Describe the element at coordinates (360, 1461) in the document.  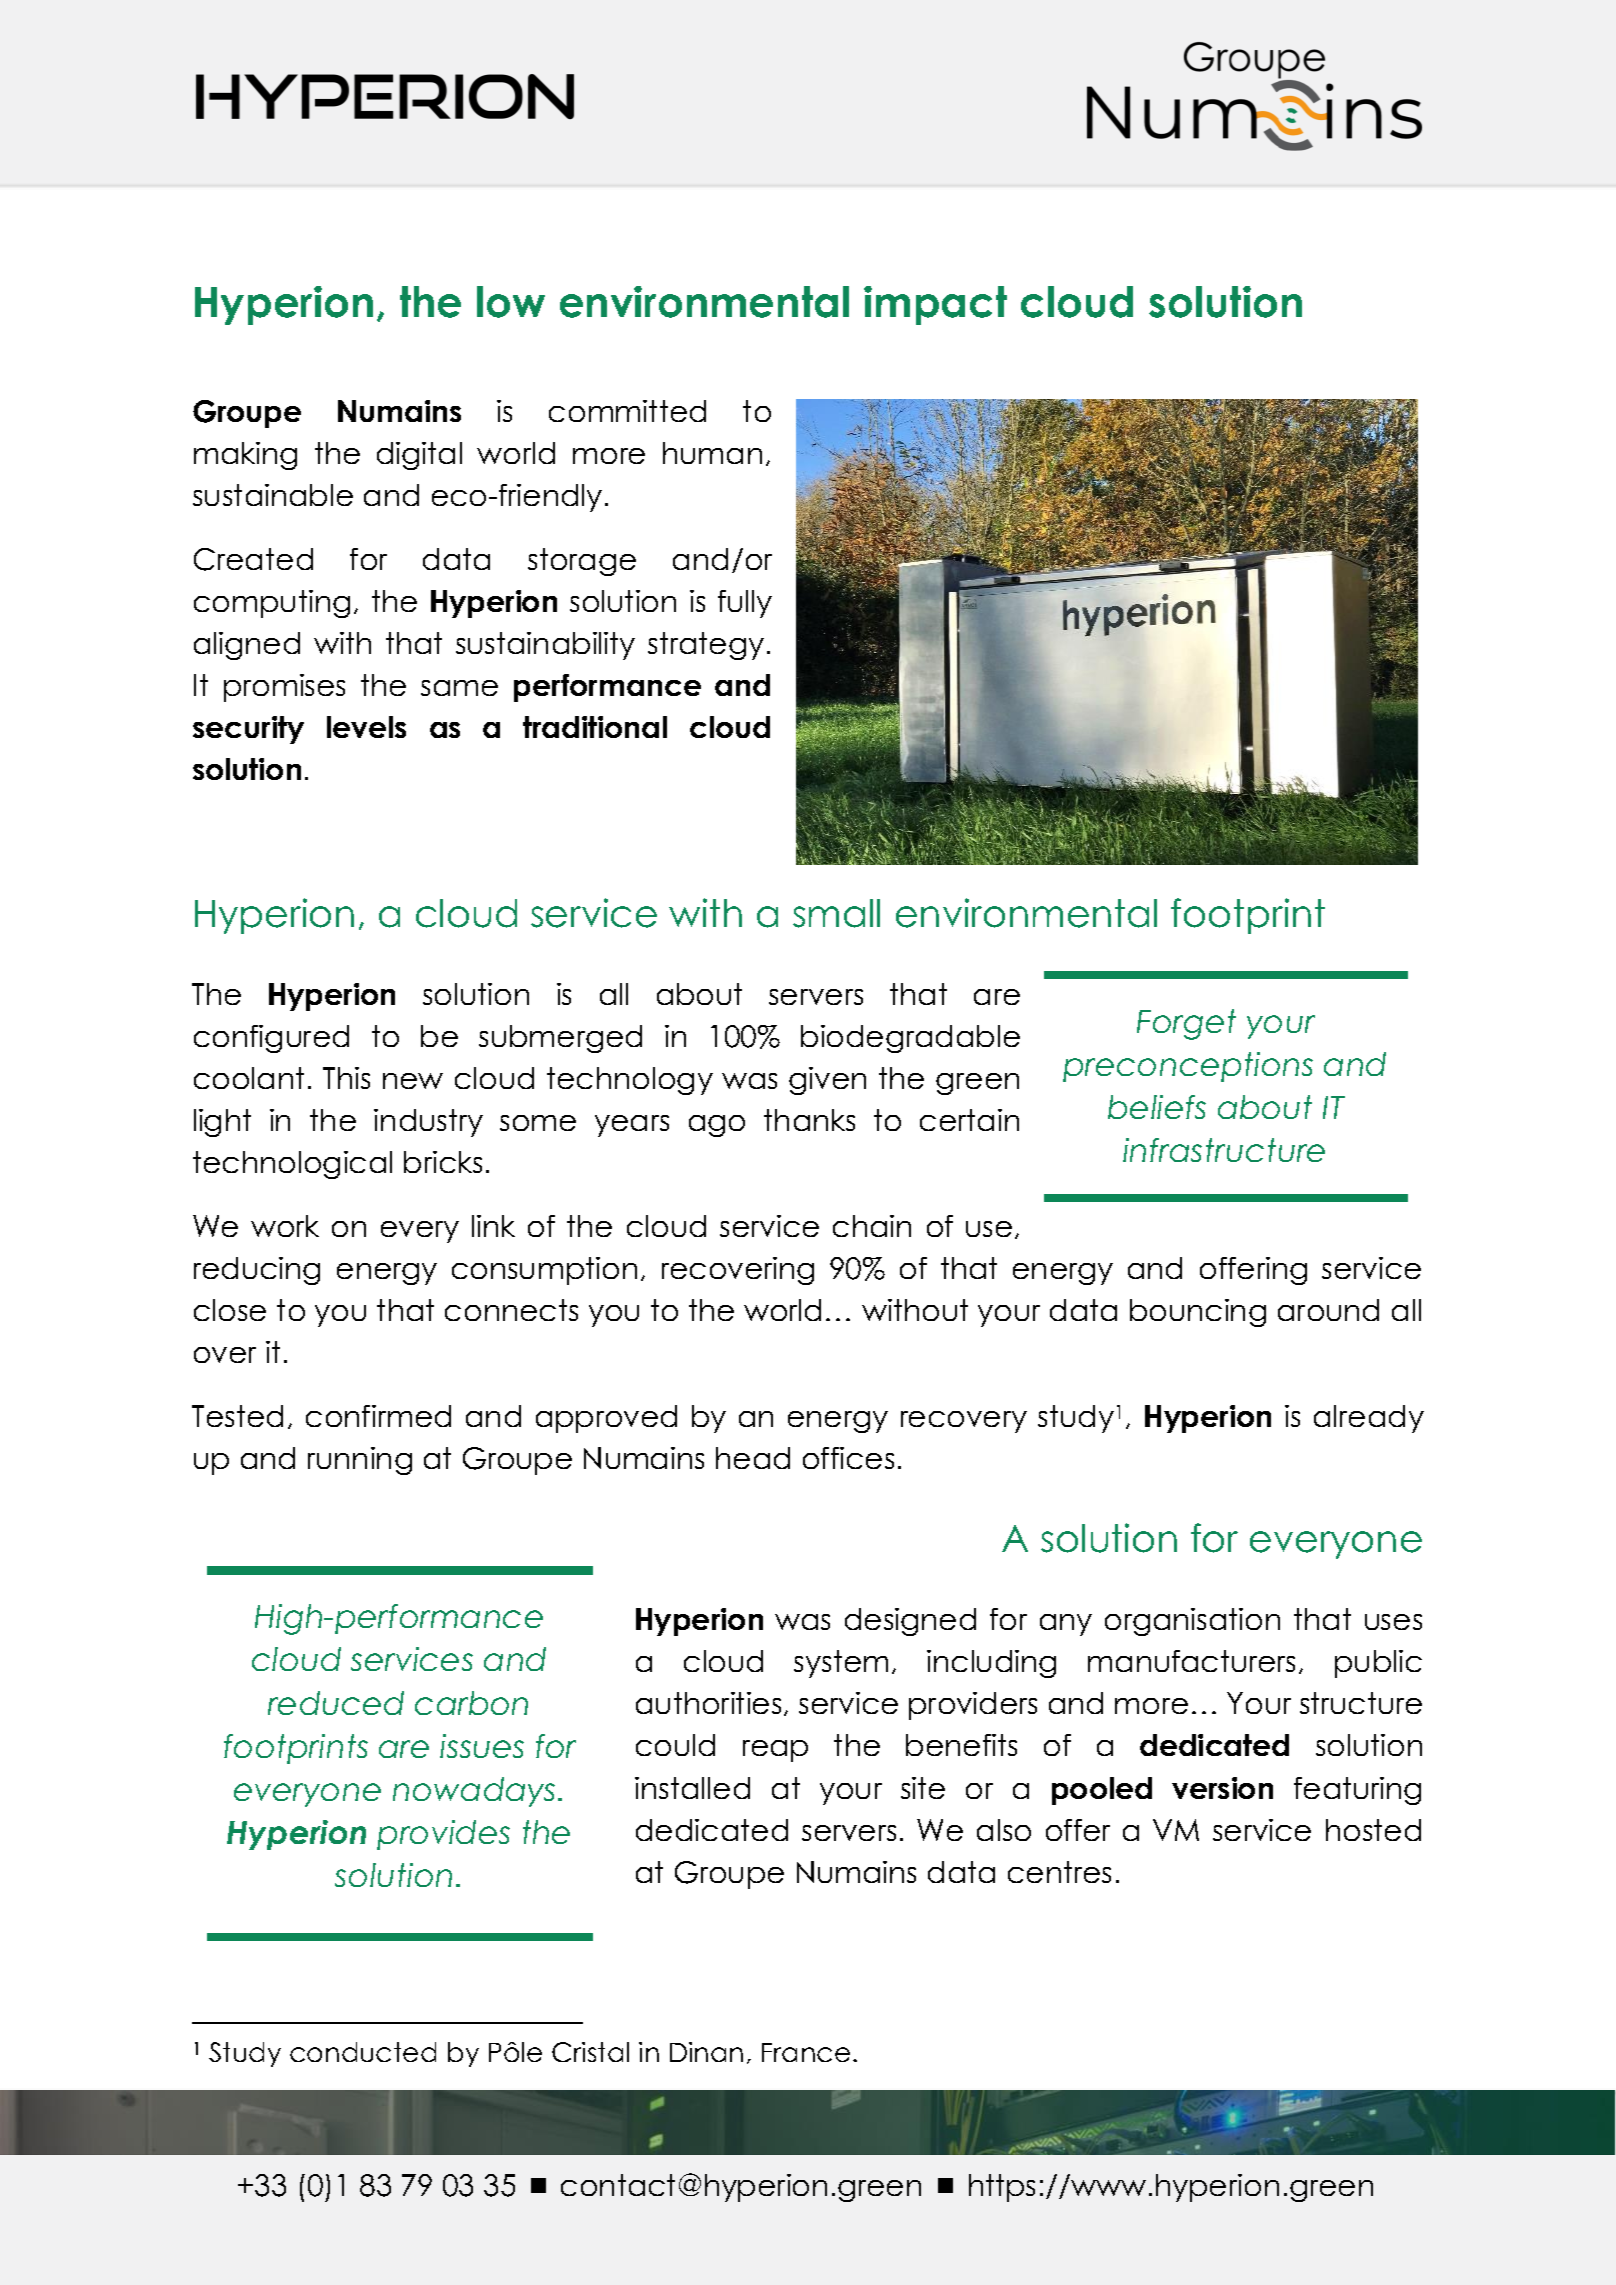
I see `running` at that location.
